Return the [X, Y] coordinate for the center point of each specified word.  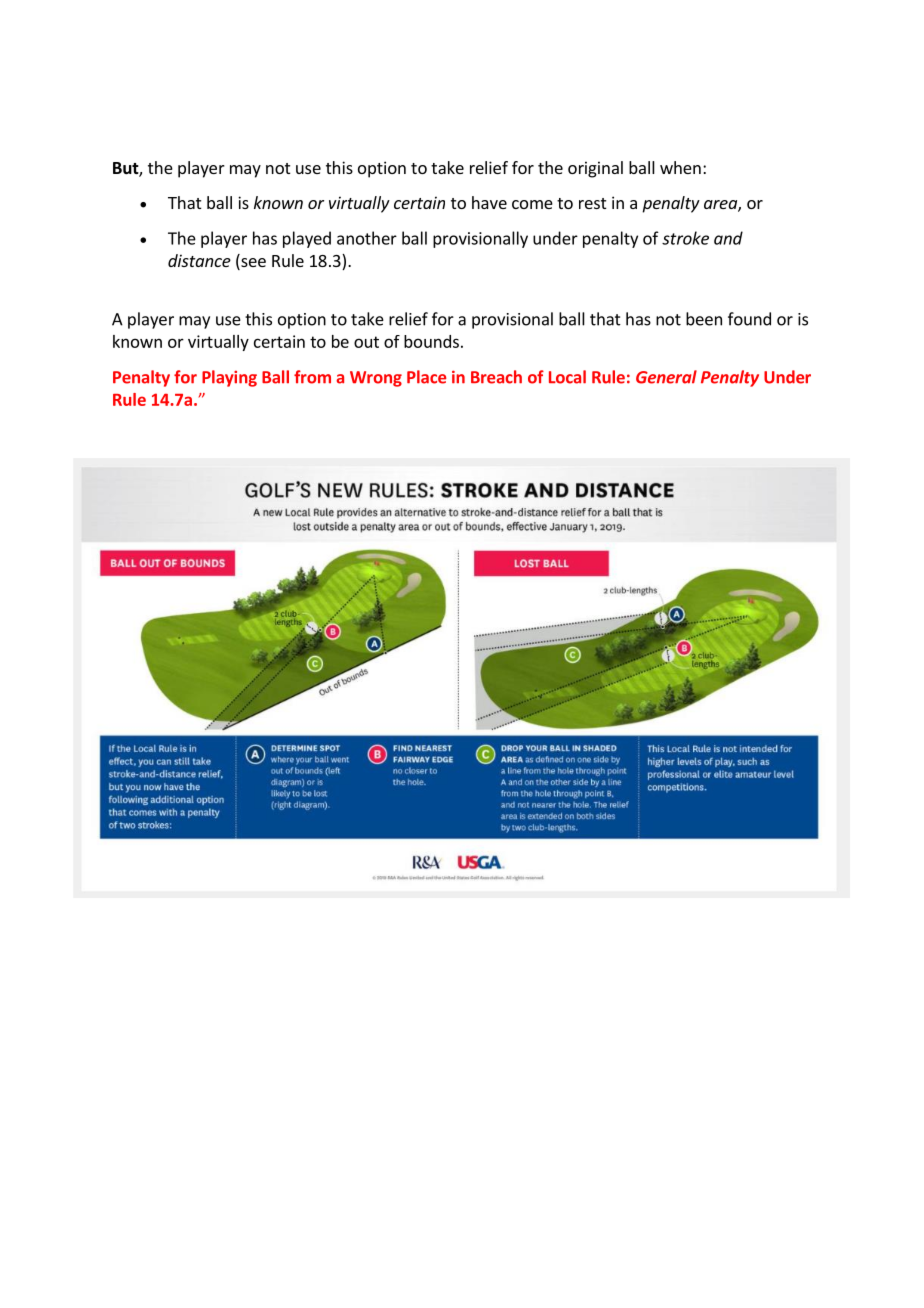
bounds [431, 341]
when [680, 167]
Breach [496, 377]
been [704, 319]
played [307, 239]
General [666, 377]
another [367, 238]
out [366, 342]
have [489, 202]
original [595, 169]
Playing [229, 378]
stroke [685, 238]
